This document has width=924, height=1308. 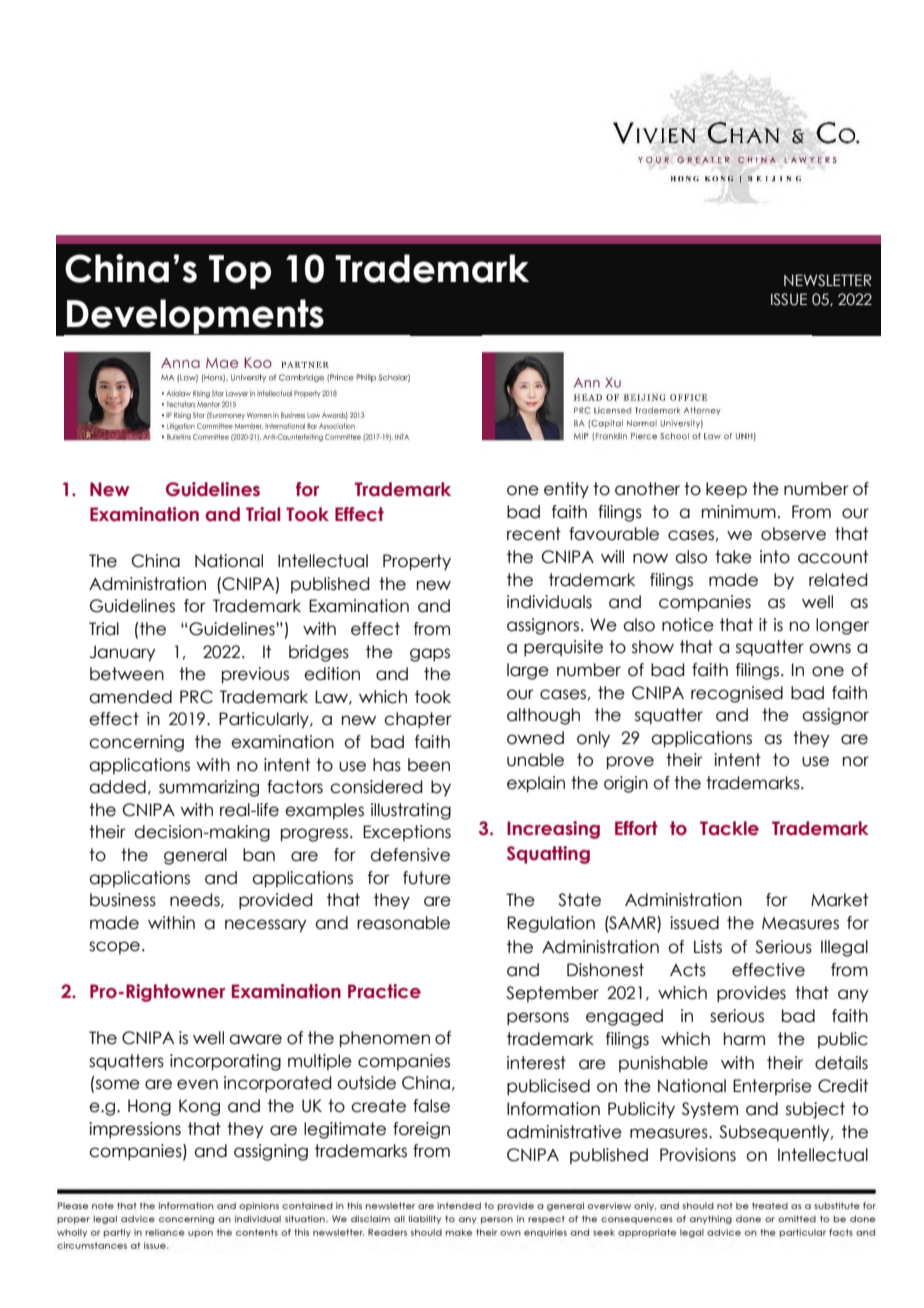 What do you see at coordinates (566, 490) in the document?
I see `entity` at bounding box center [566, 490].
